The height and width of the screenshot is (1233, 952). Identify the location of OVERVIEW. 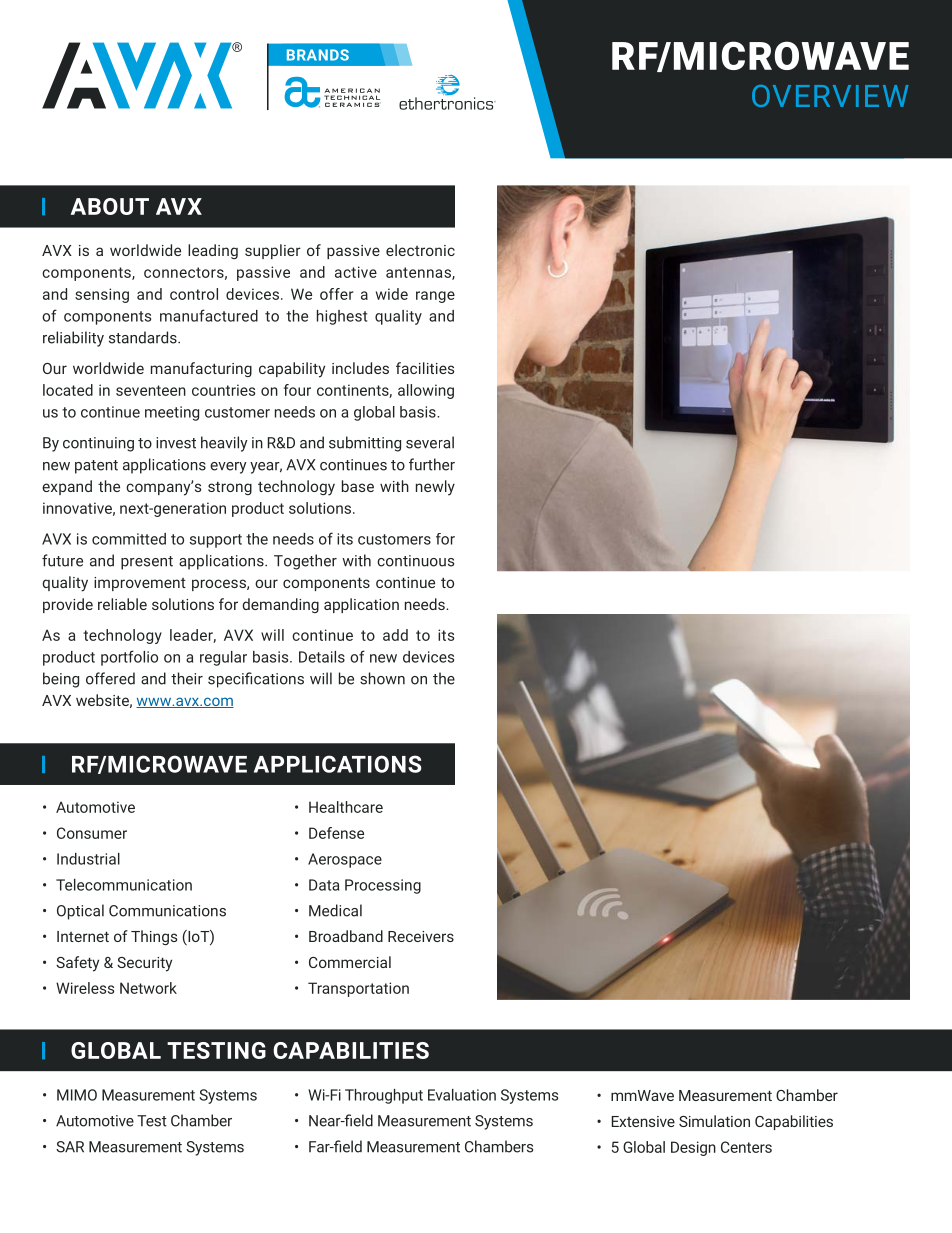
(830, 96).
